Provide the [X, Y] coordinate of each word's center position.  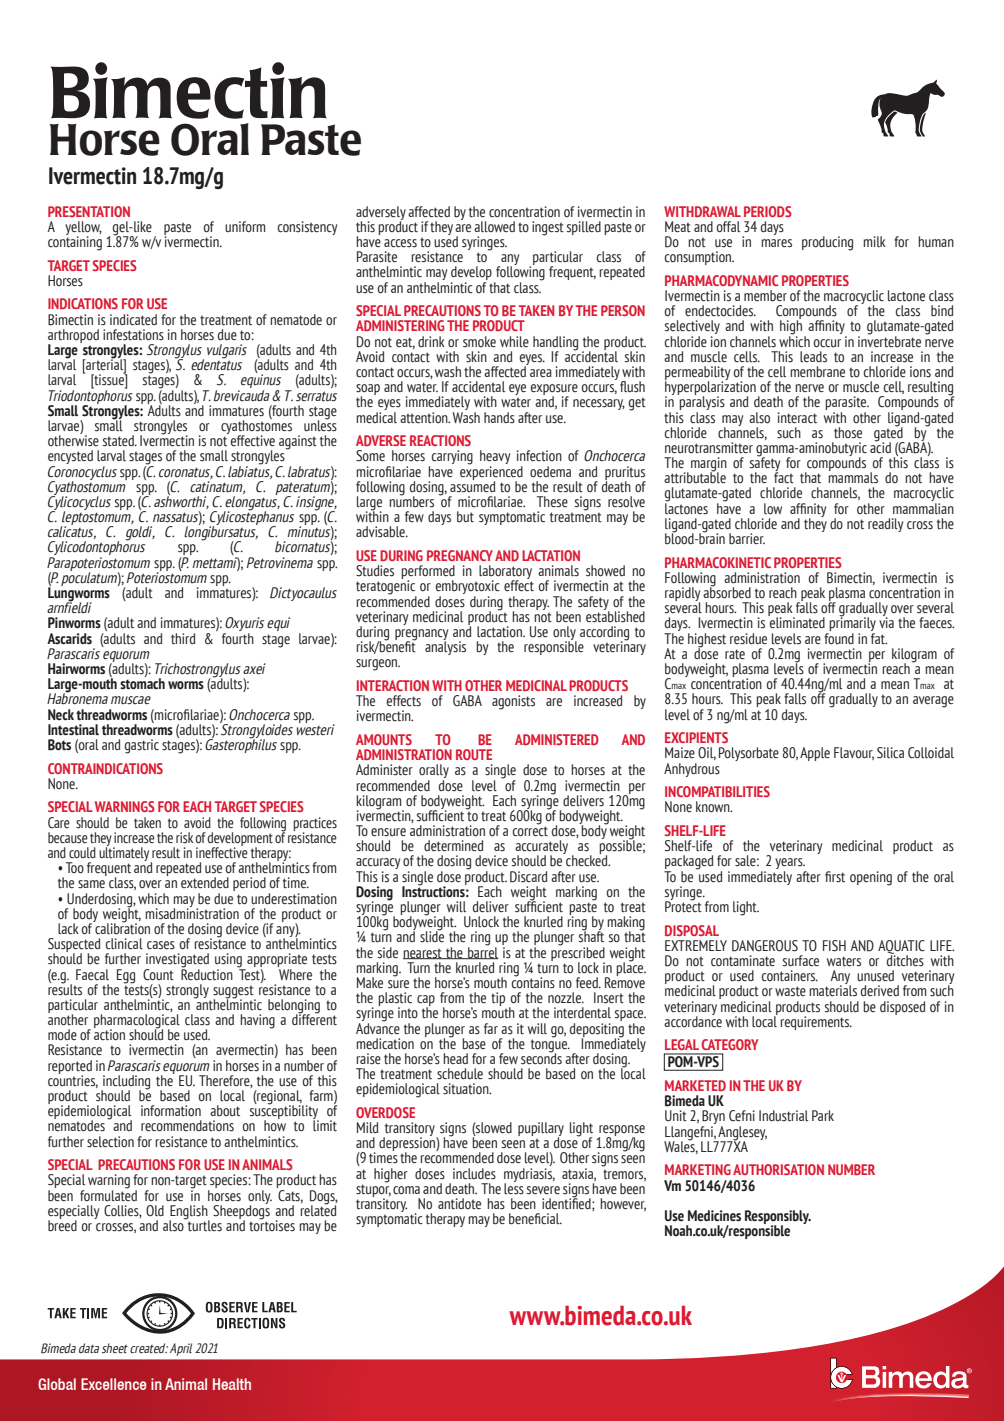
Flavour [854, 753]
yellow [83, 229]
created [149, 1348]
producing [827, 243]
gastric [142, 746]
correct [530, 830]
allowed [494, 226]
